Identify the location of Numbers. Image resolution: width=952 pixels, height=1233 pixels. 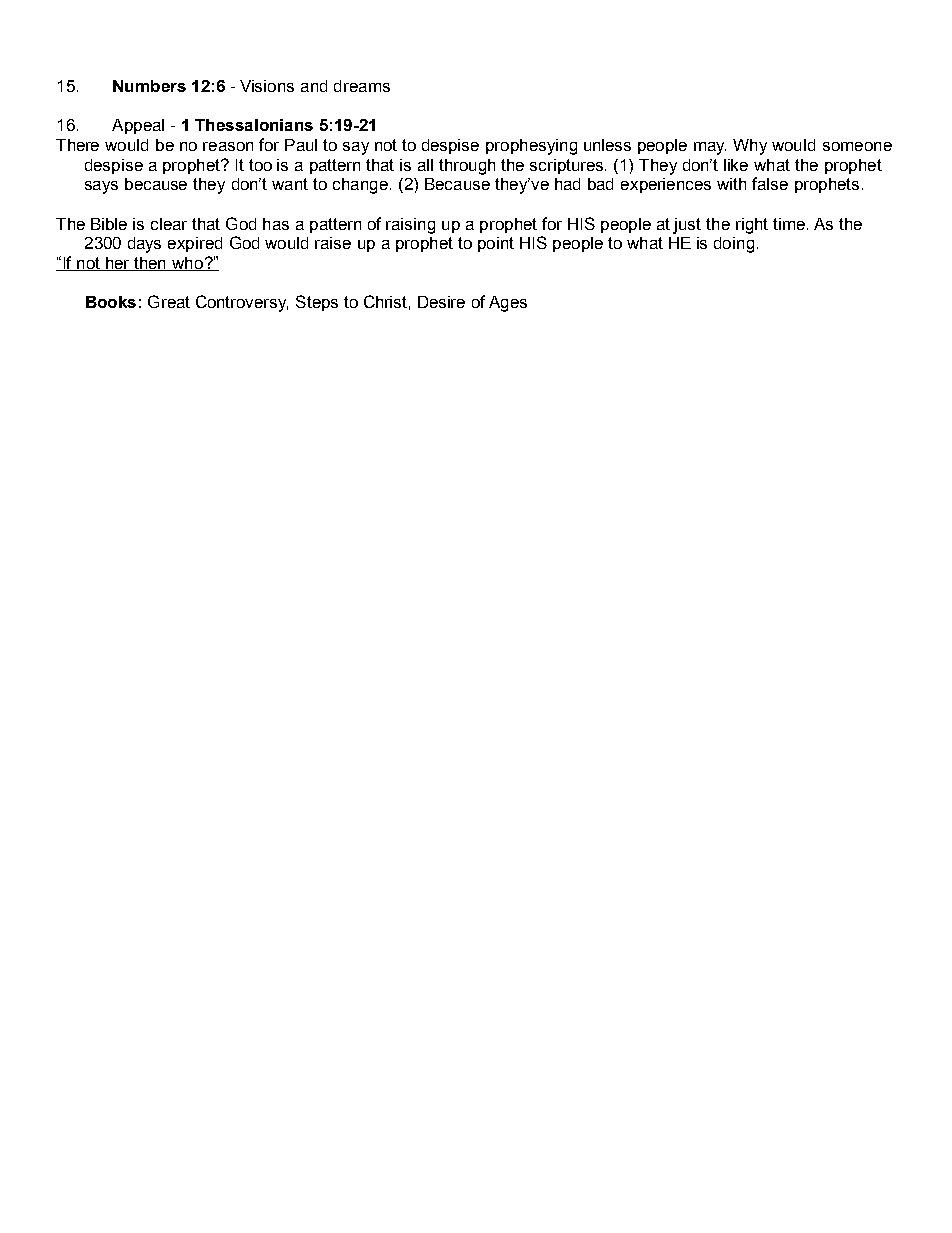
(149, 86).
